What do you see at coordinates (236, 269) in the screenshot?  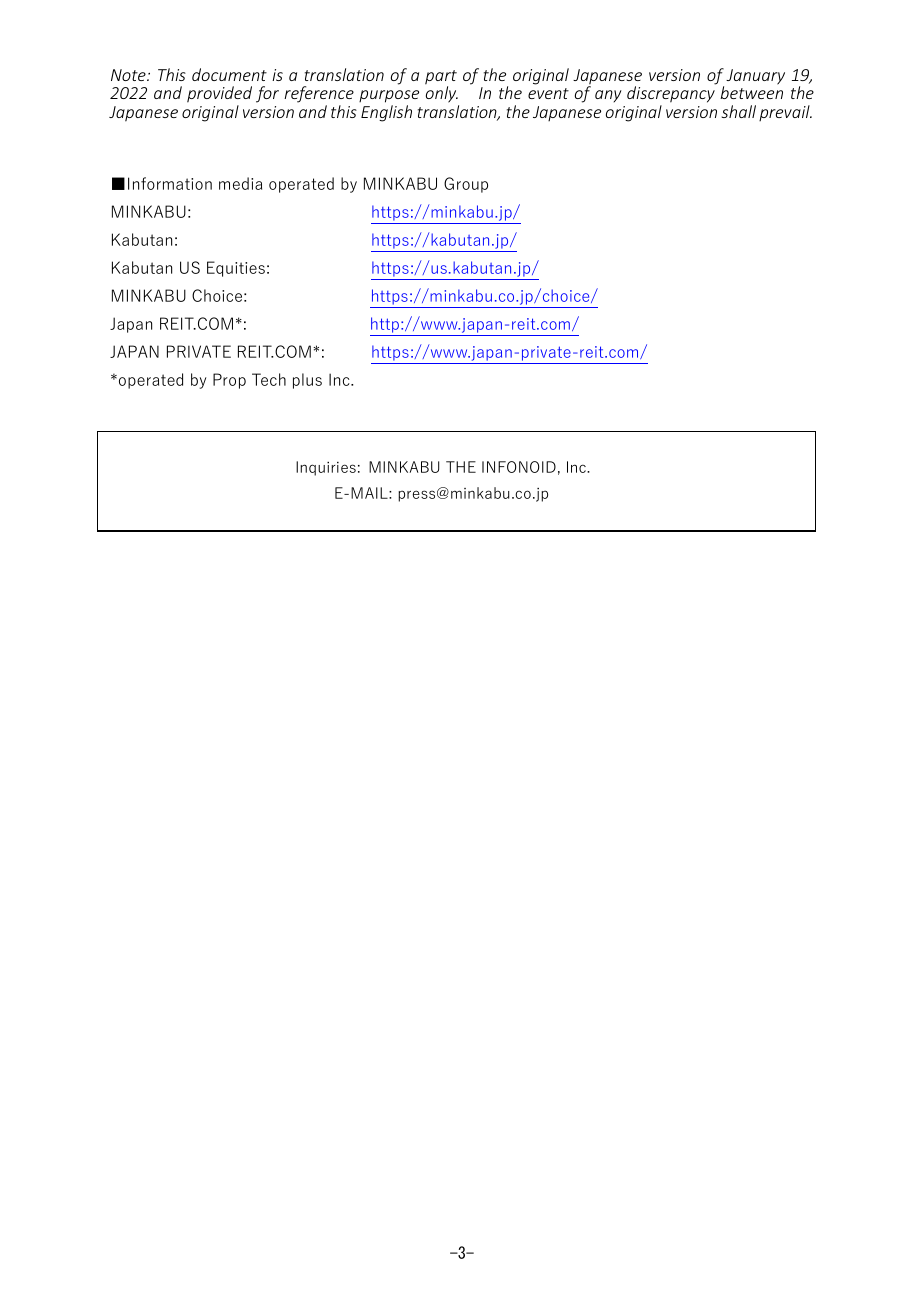 I see `Equities` at bounding box center [236, 269].
